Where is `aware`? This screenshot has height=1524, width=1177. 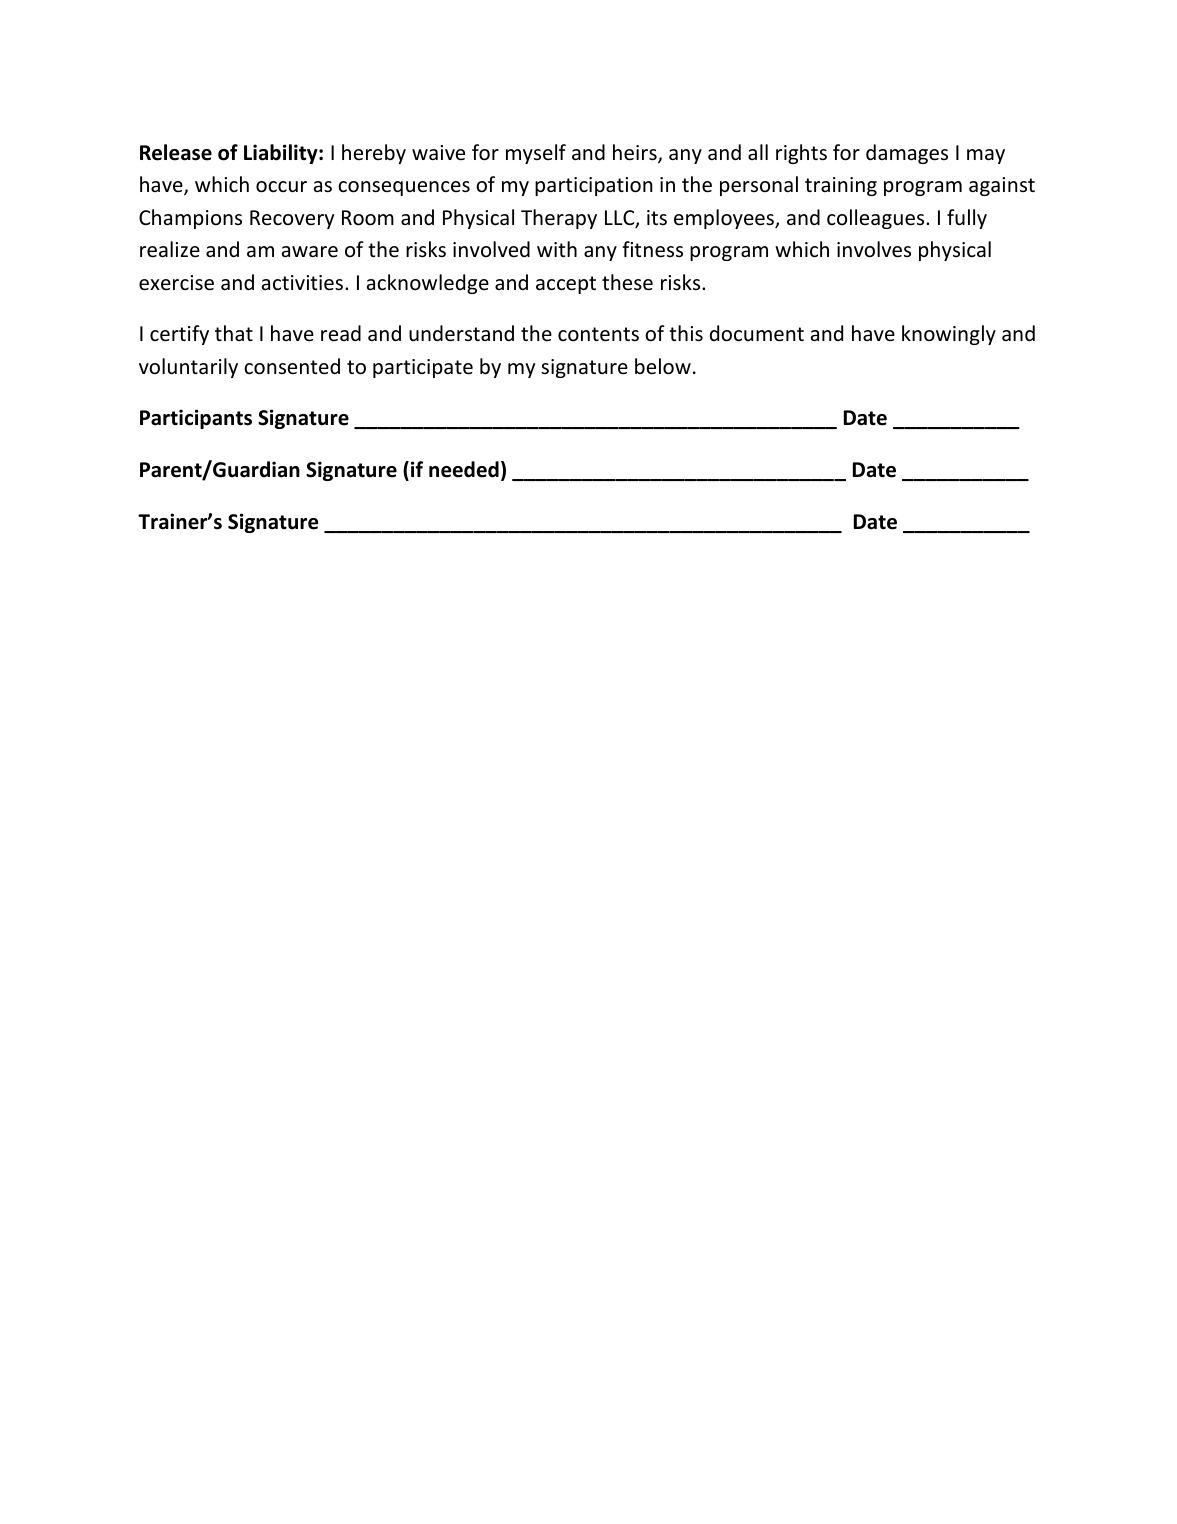
aware is located at coordinates (310, 252).
